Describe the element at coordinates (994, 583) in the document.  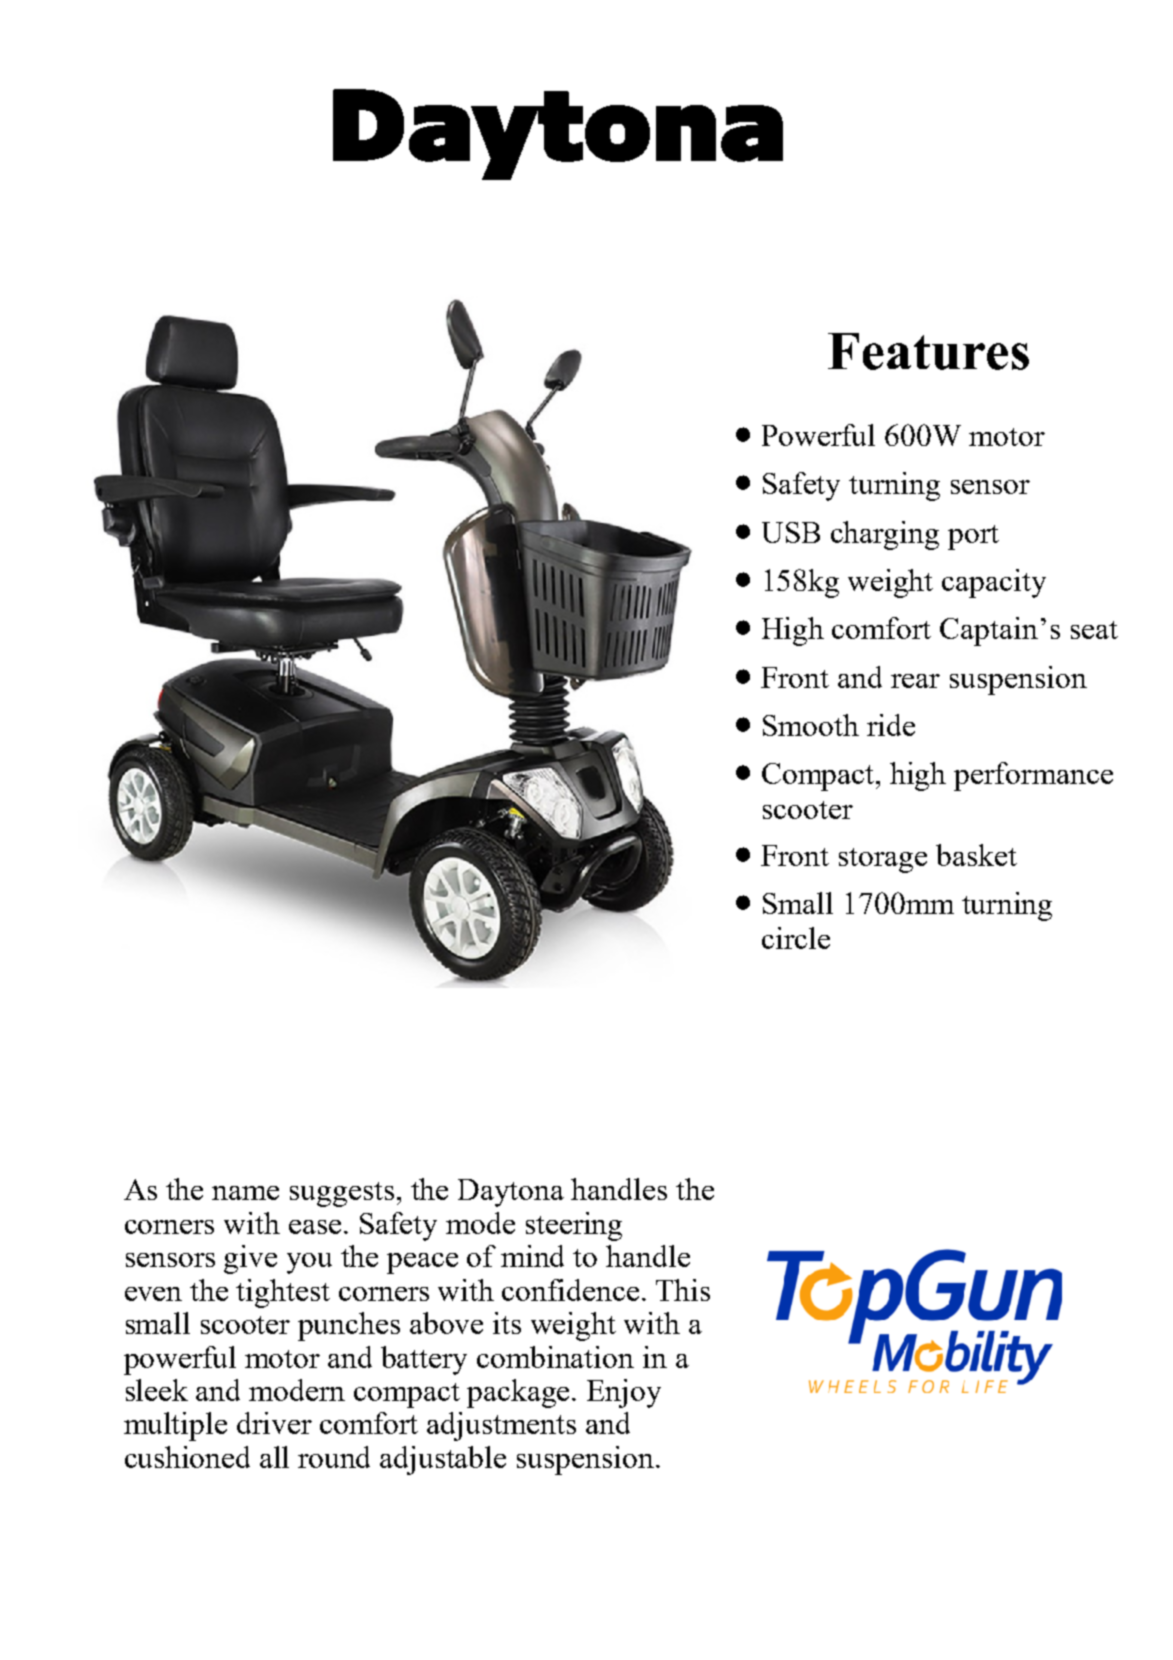
I see `capacity` at that location.
